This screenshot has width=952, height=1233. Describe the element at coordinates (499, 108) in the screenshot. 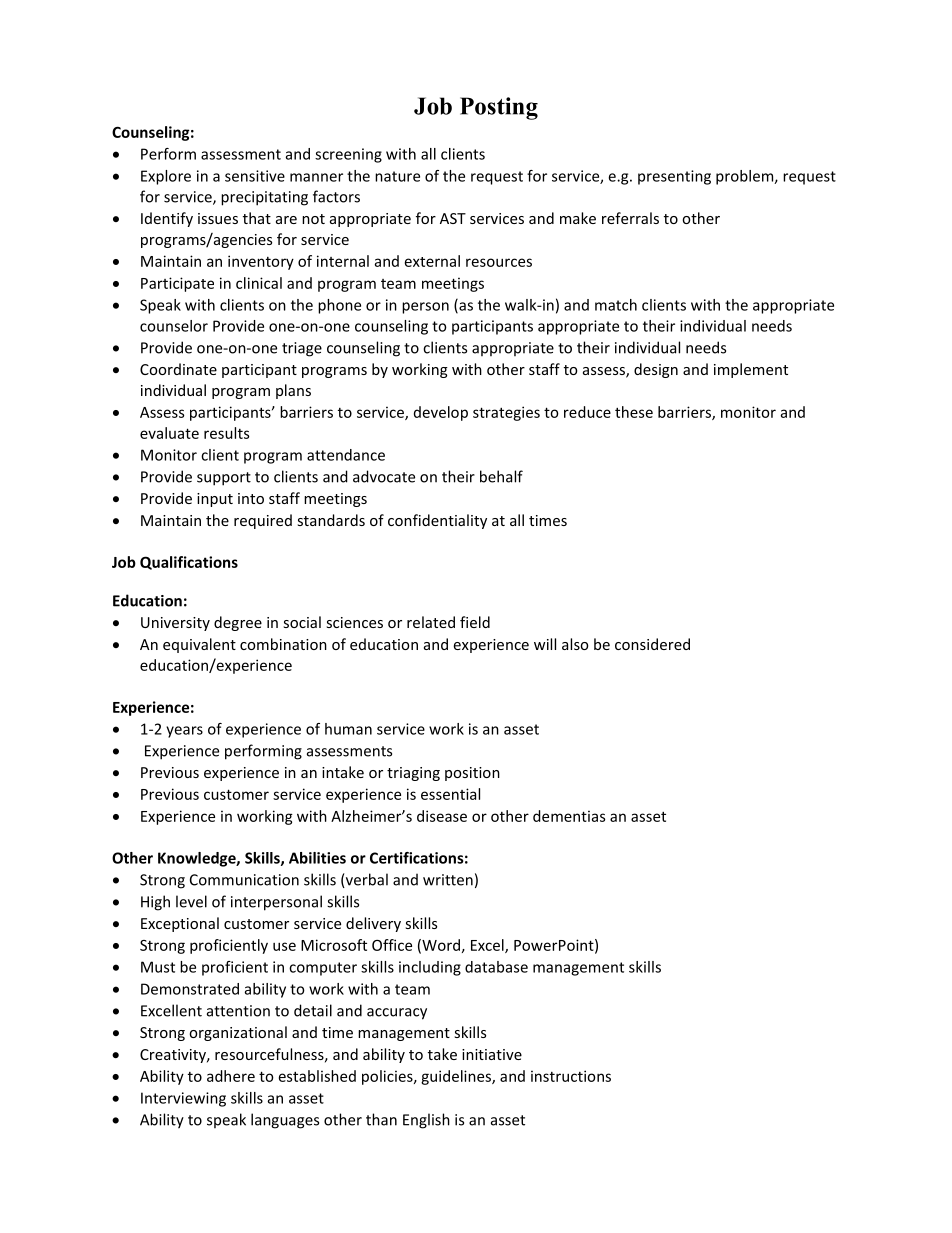

I see `Posting` at that location.
